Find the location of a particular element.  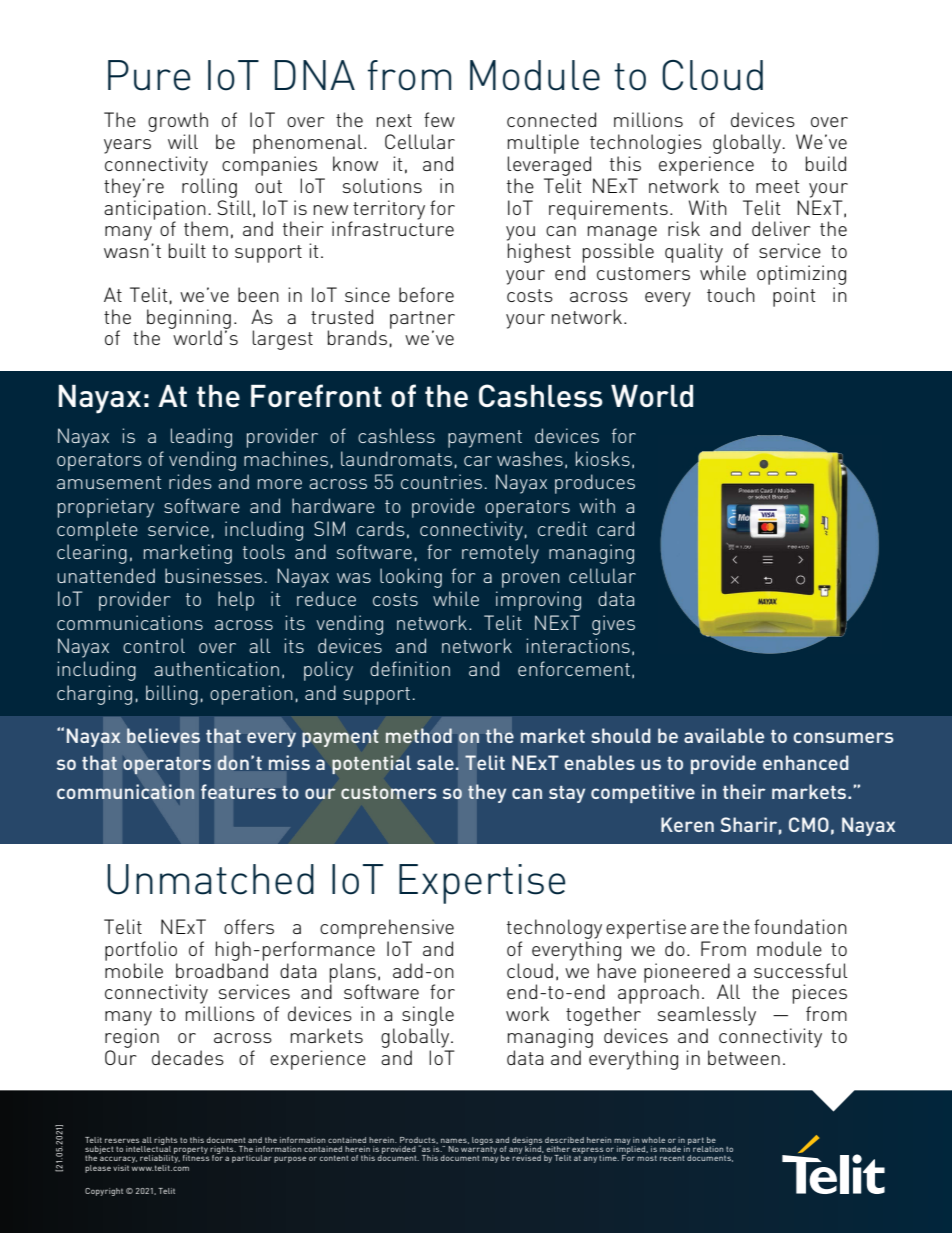

definition is located at coordinates (410, 668).
